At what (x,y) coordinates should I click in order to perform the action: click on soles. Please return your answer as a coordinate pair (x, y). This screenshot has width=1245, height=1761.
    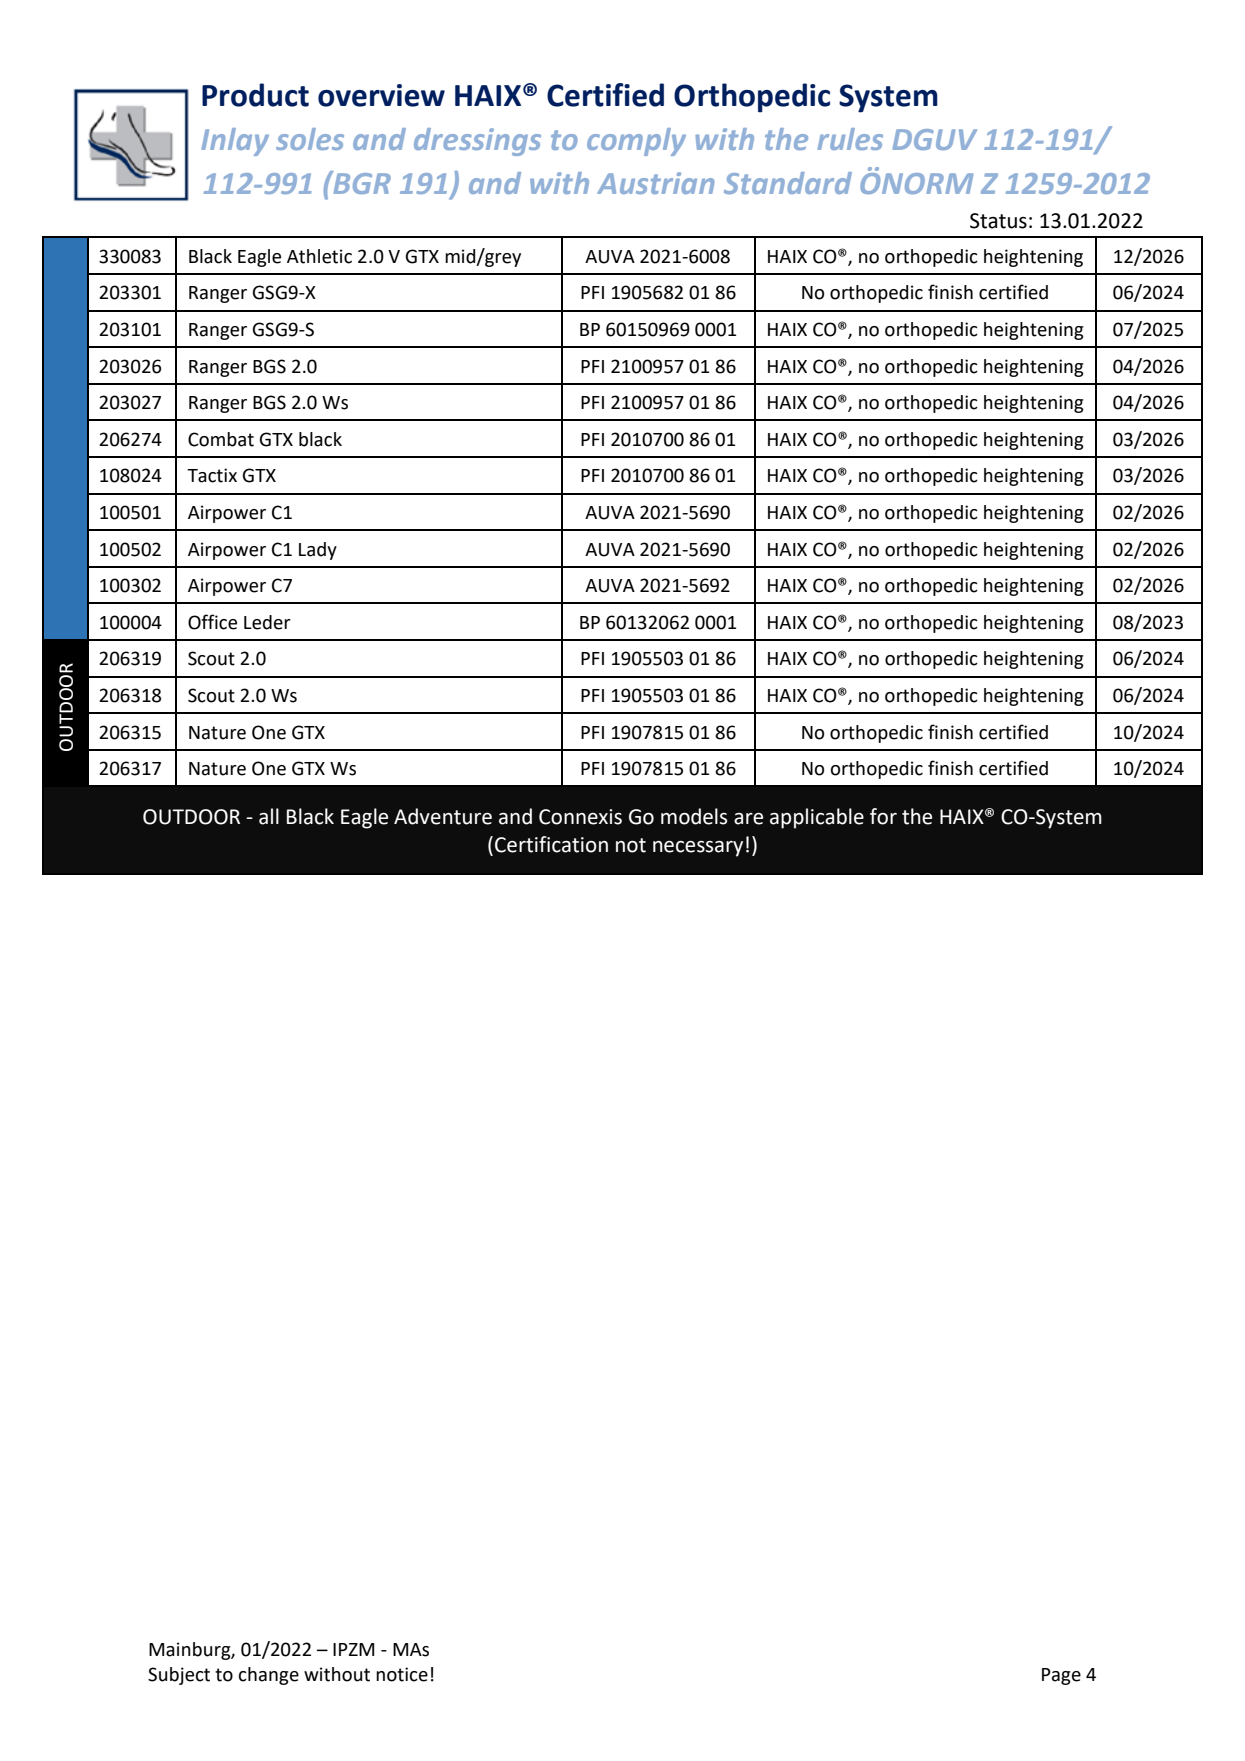
    Looking at the image, I should click on (310, 139).
